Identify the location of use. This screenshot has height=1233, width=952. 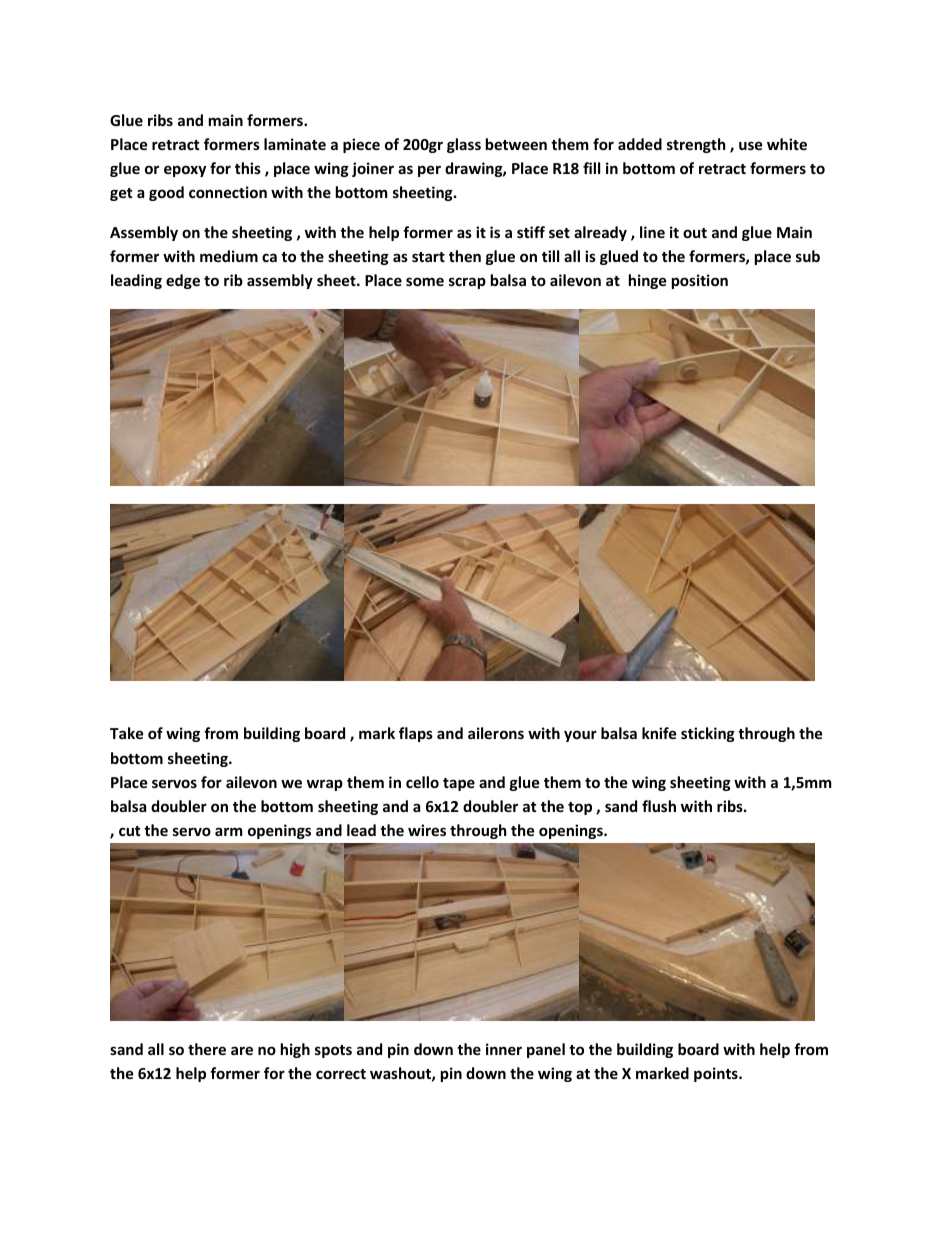
(751, 145).
